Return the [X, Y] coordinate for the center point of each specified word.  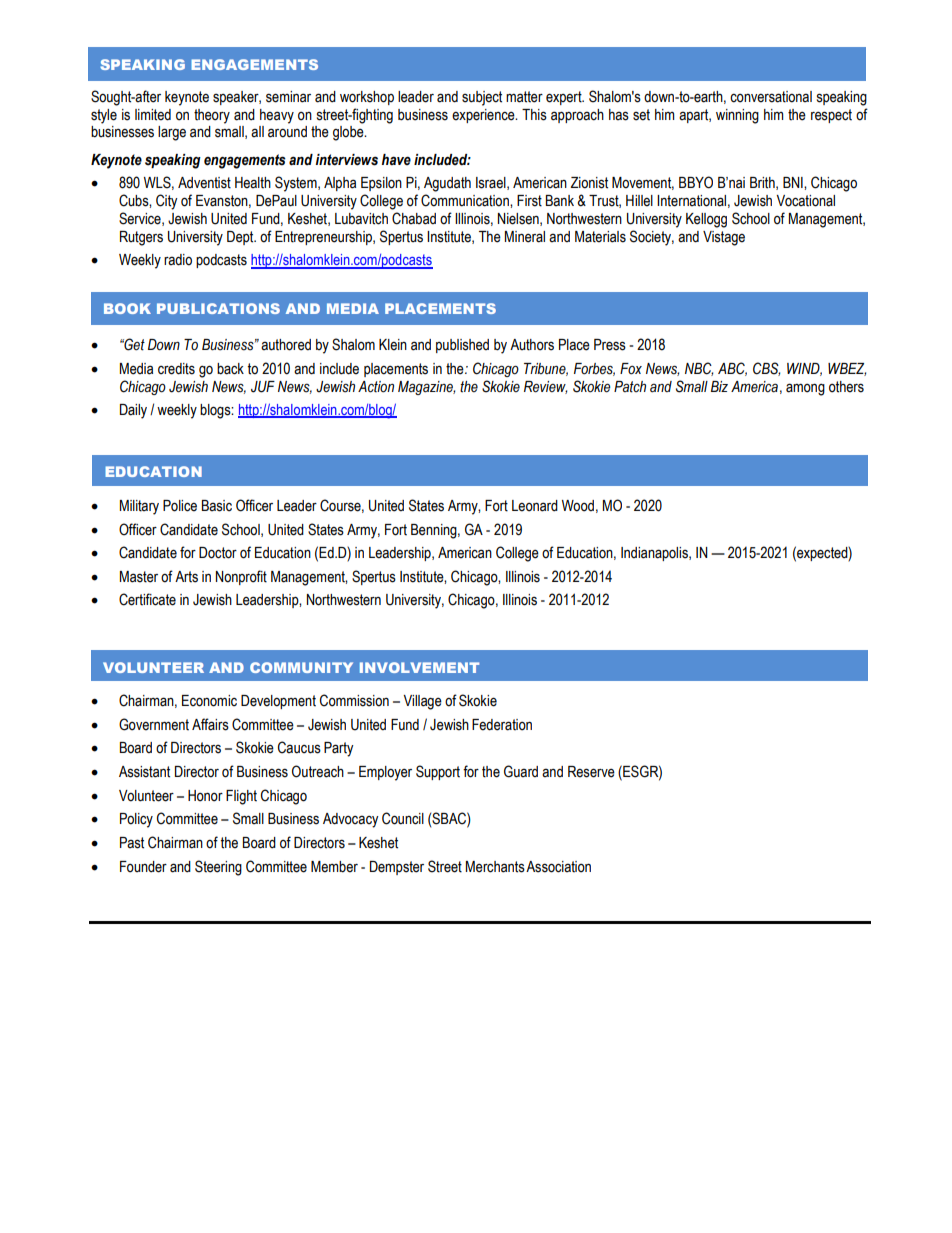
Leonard [535, 506]
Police [180, 506]
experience [484, 116]
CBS [766, 369]
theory [212, 116]
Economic [209, 701]
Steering [218, 868]
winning [737, 116]
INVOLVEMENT [419, 667]
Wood [578, 506]
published [462, 346]
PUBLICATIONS [218, 308]
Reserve [591, 772]
